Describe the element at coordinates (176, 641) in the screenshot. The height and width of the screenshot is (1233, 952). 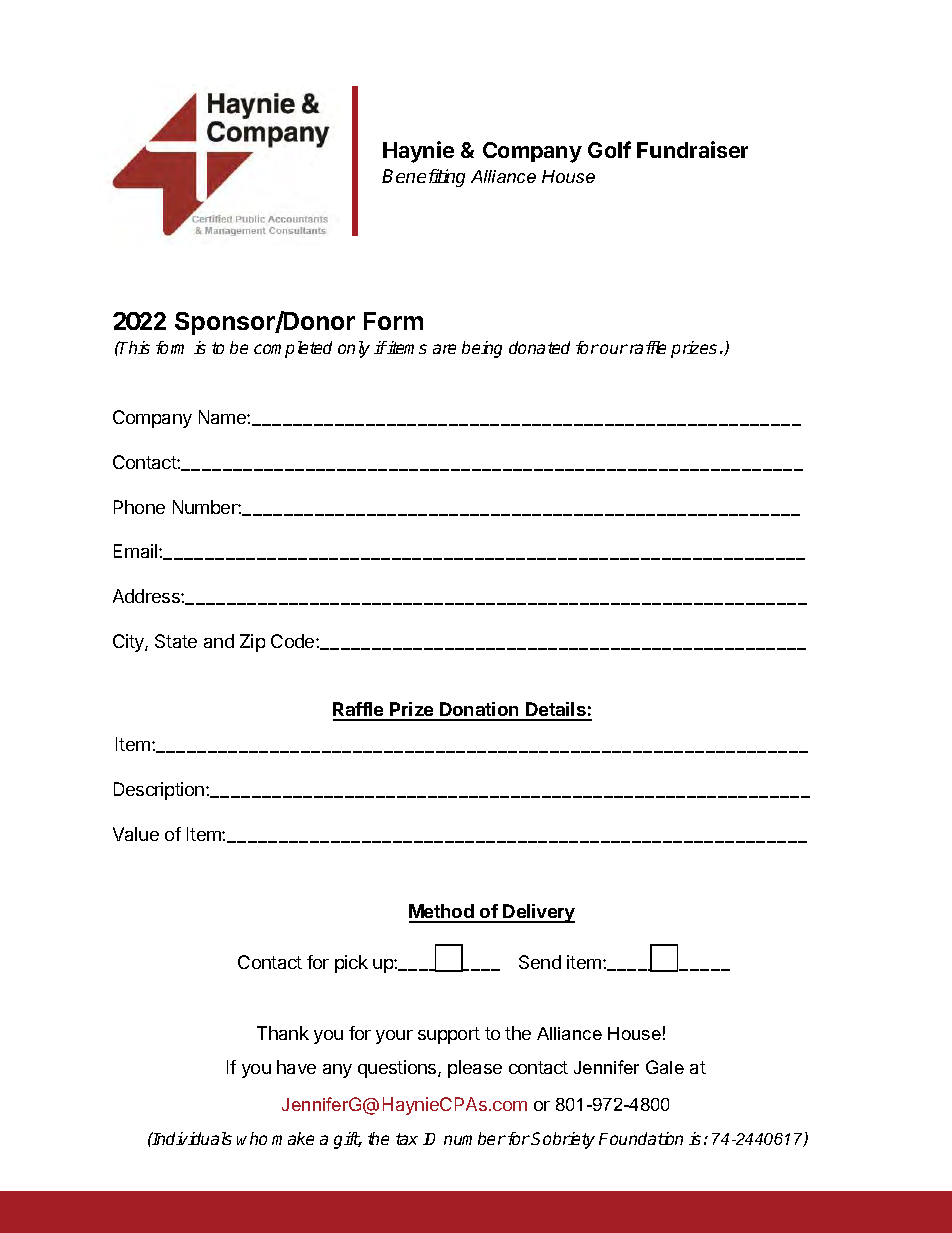
I see `State` at that location.
